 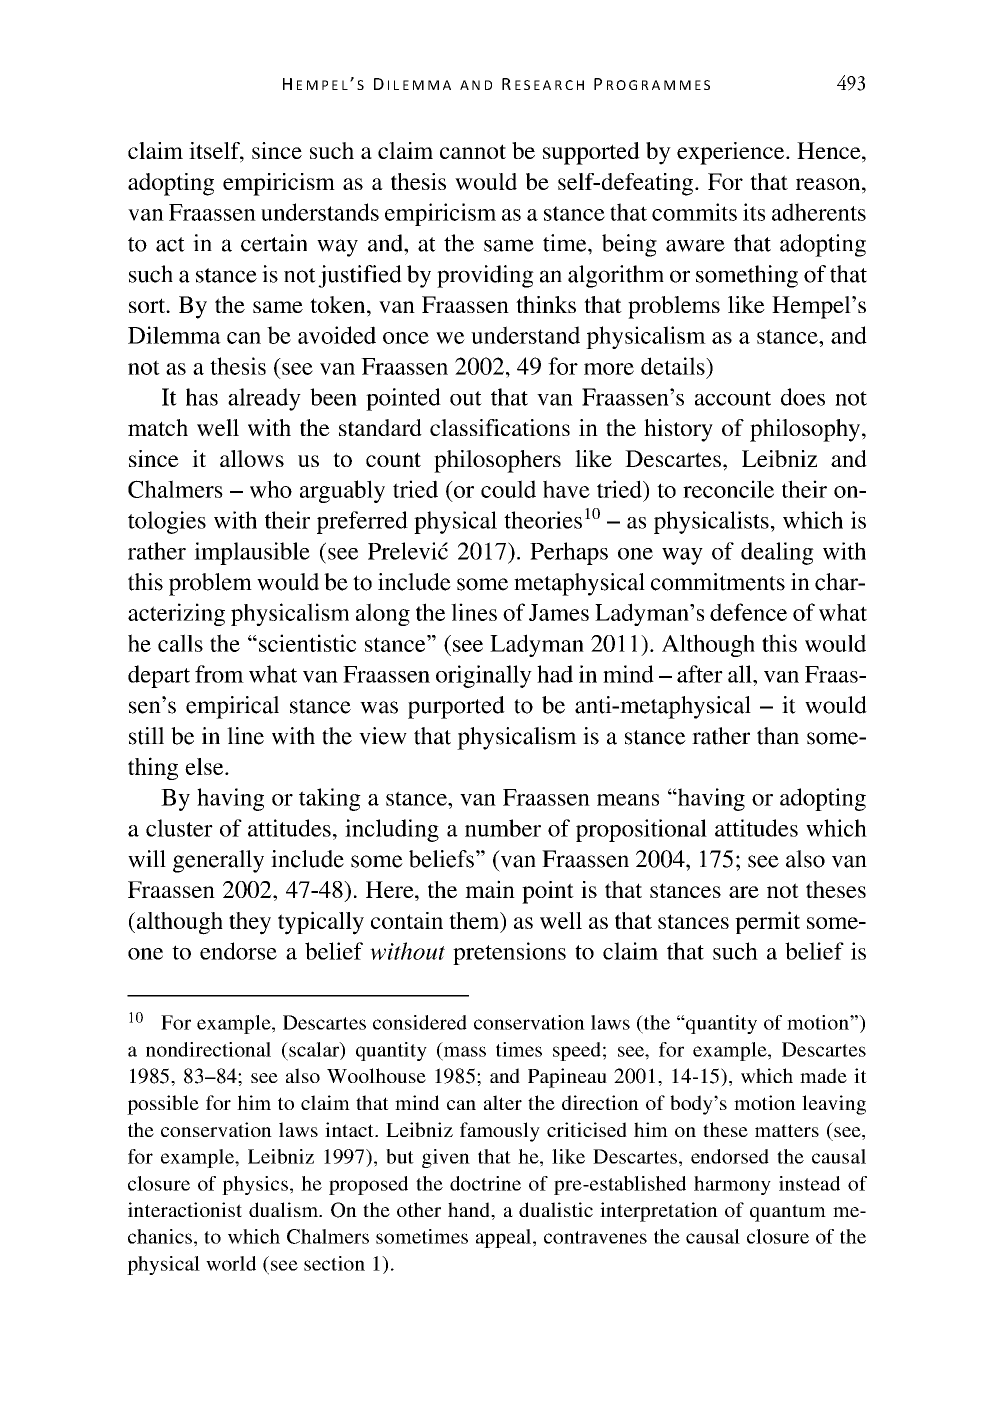 I want to click on permit, so click(x=767, y=922).
